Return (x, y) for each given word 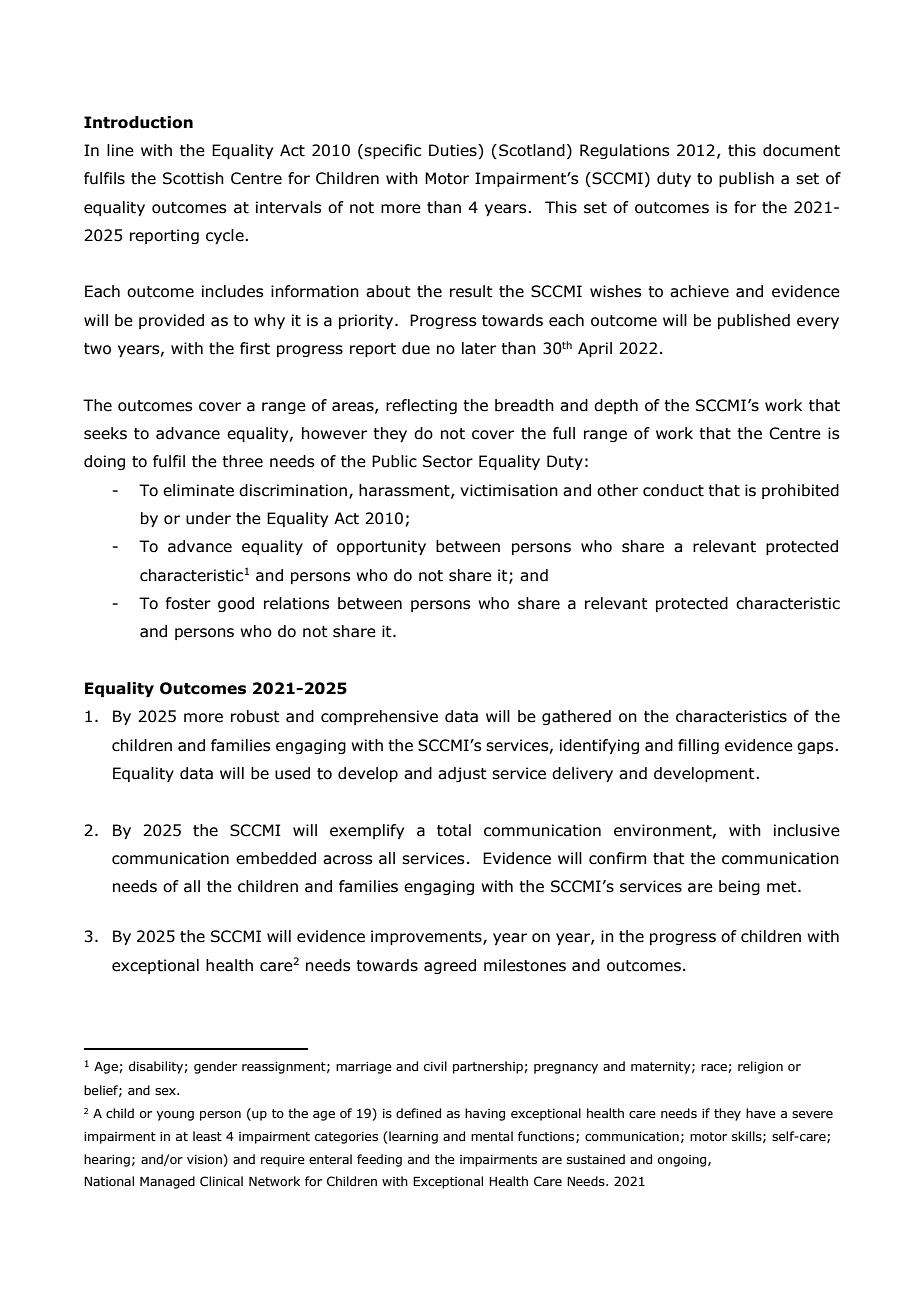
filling (698, 746)
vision (204, 1159)
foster (188, 603)
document (801, 150)
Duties (454, 151)
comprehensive (379, 717)
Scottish (193, 178)
